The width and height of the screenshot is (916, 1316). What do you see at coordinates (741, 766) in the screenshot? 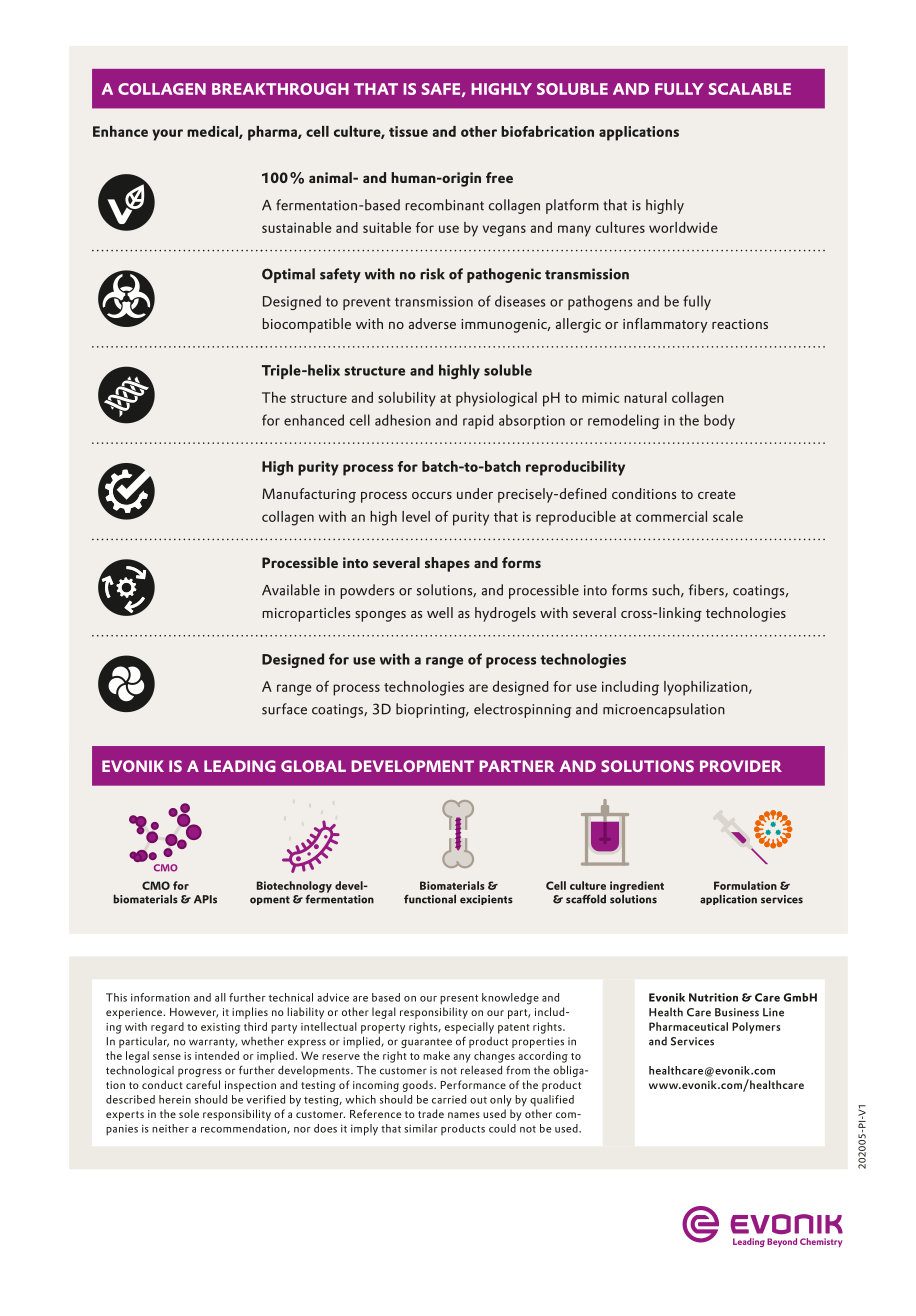
I see `PROVIDER` at bounding box center [741, 766].
